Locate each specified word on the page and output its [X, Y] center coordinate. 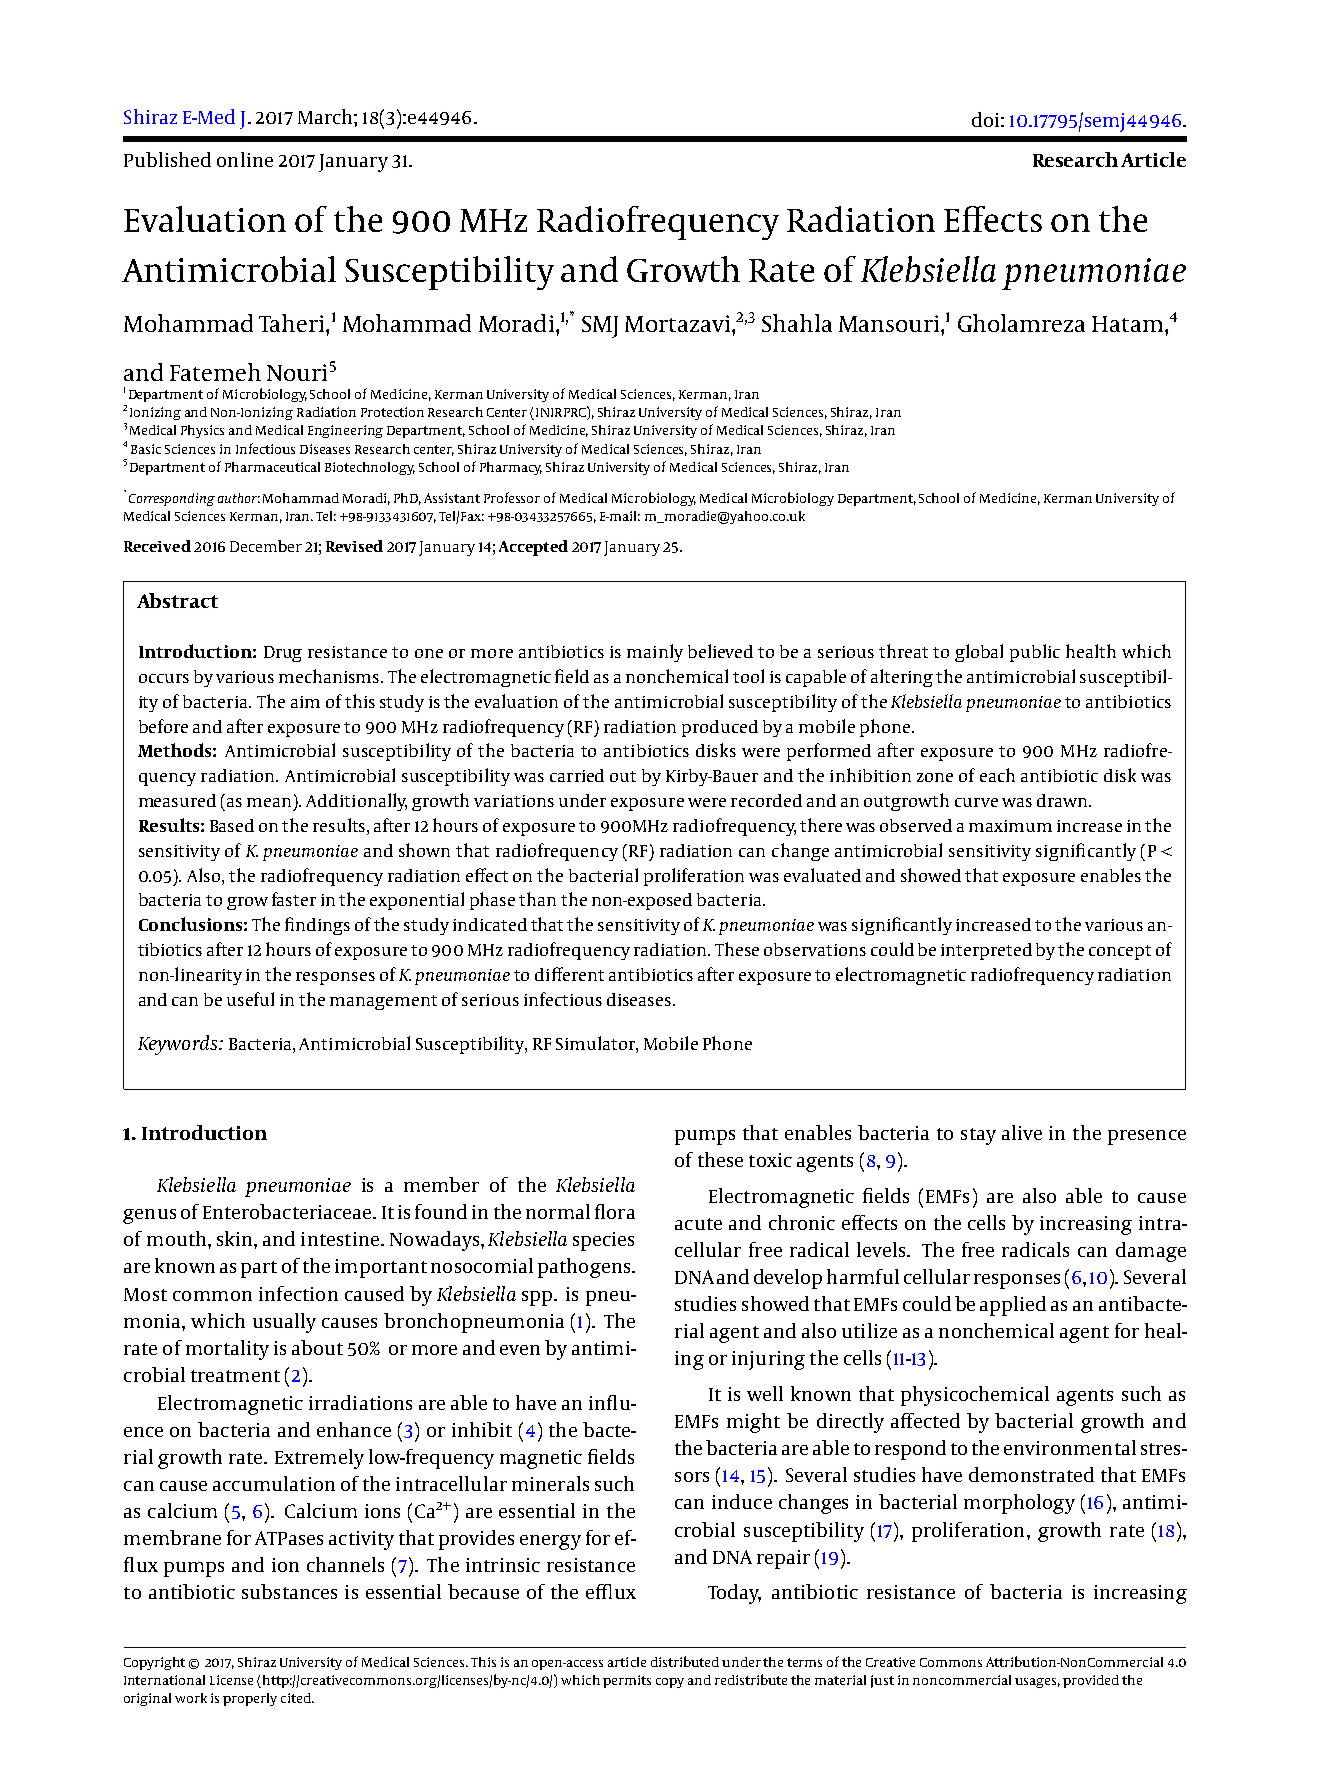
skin [236, 1238]
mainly [655, 653]
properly [250, 1699]
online [245, 159]
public [1035, 653]
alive [1022, 1132]
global [979, 653]
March [326, 116]
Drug [283, 654]
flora [615, 1211]
